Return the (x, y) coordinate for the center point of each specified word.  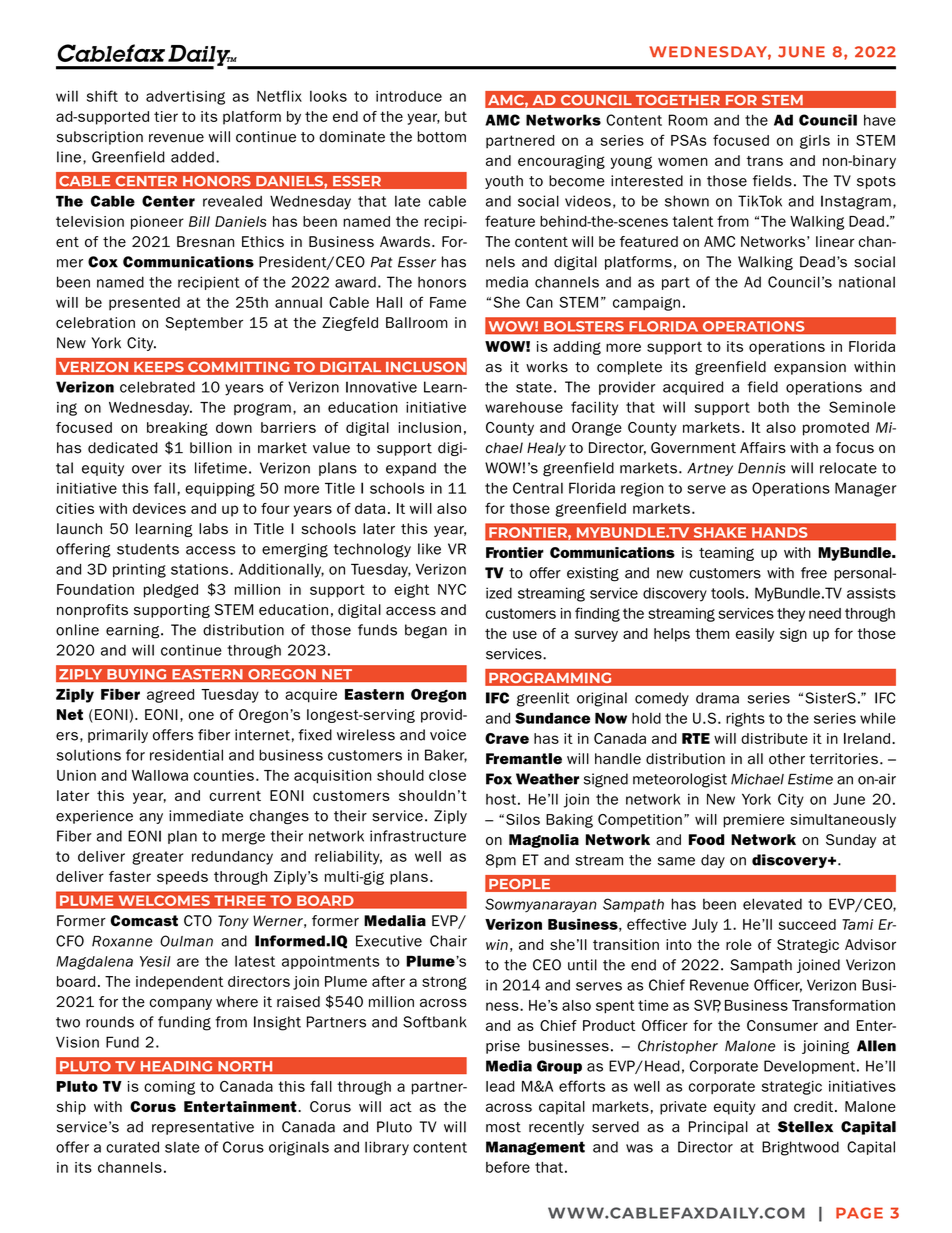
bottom (441, 137)
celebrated (157, 387)
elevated (772, 904)
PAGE (859, 1213)
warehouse (524, 407)
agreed (170, 696)
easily (755, 635)
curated (132, 1147)
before (508, 1167)
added (192, 157)
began (426, 631)
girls (815, 142)
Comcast (144, 921)
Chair (448, 941)
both (773, 407)
